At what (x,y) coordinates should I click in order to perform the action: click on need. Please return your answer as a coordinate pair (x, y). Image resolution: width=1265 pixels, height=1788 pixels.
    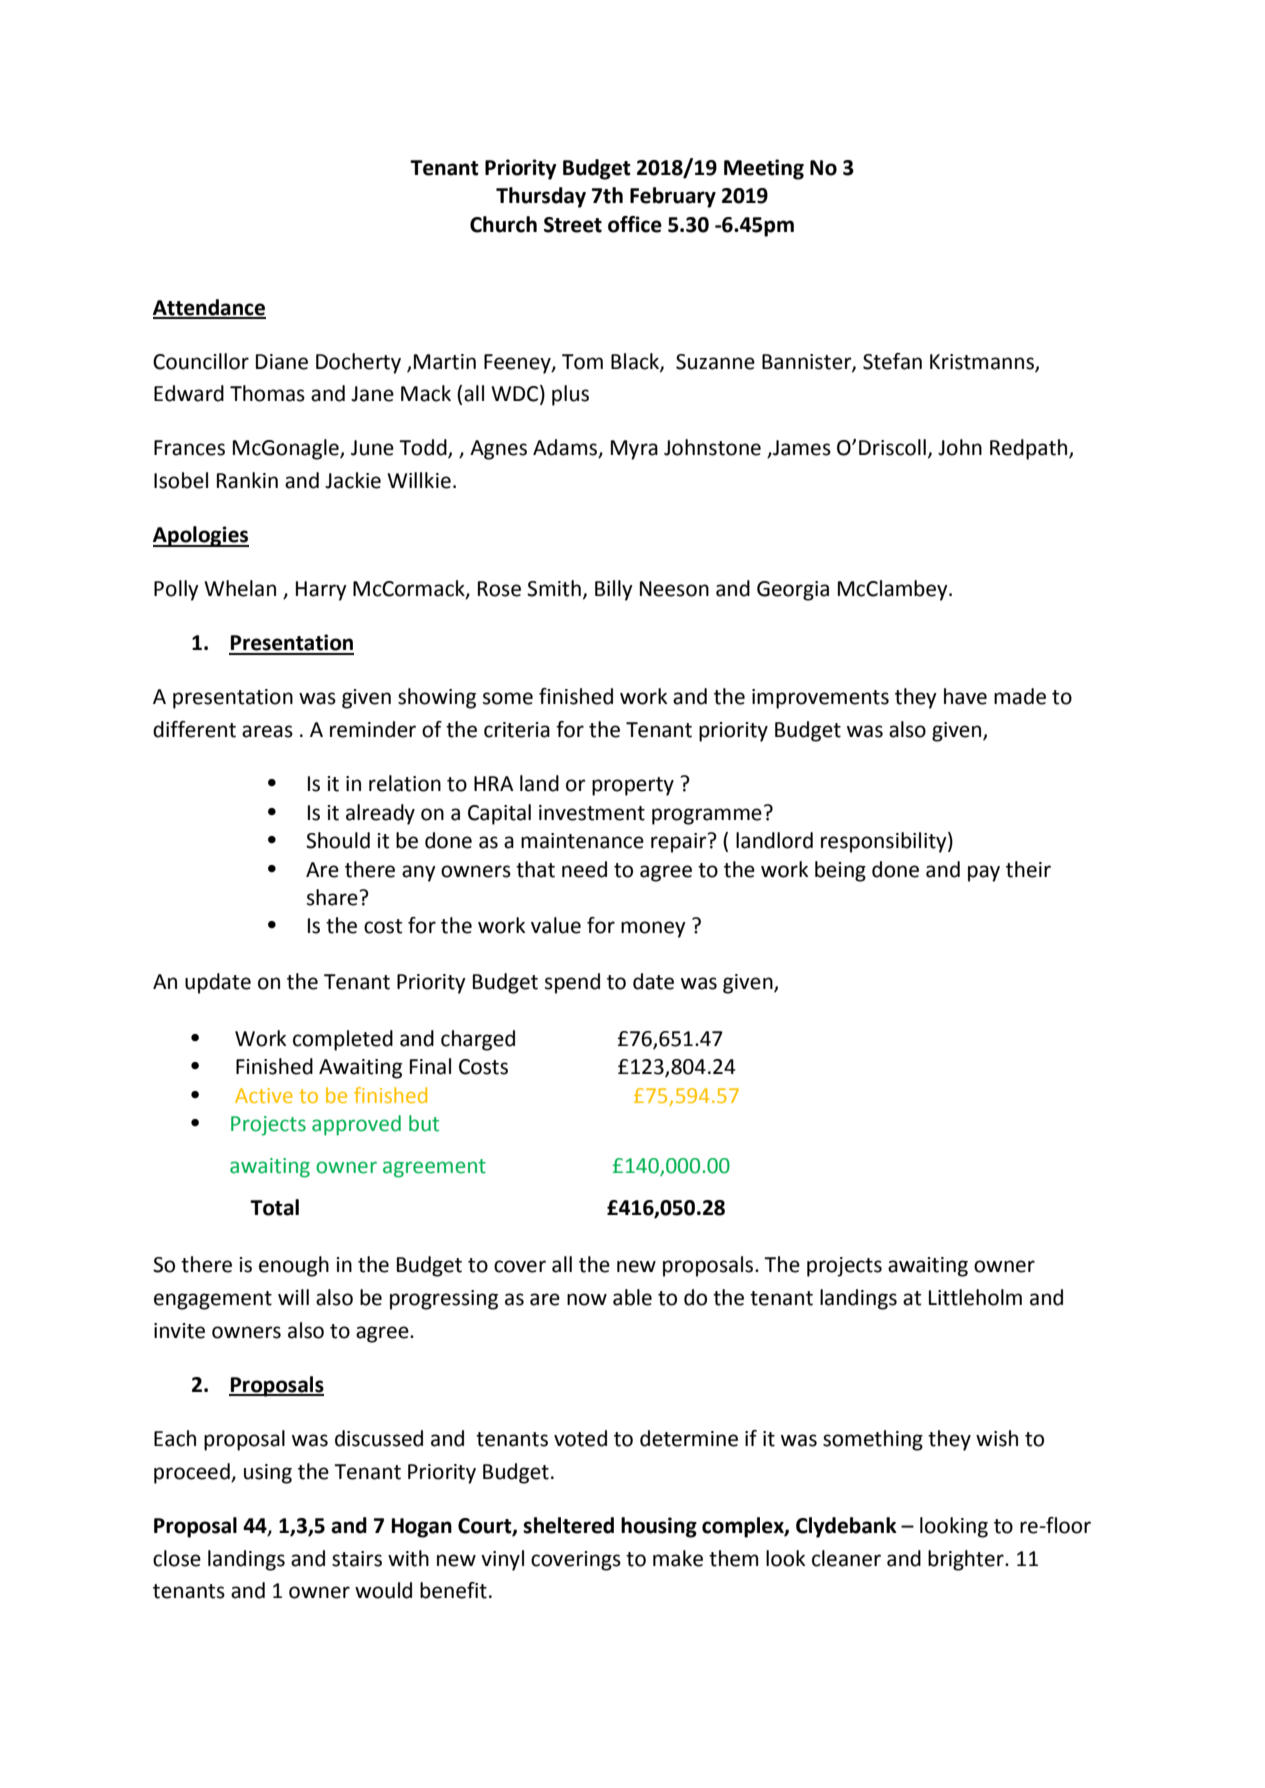
    Looking at the image, I should click on (584, 869).
